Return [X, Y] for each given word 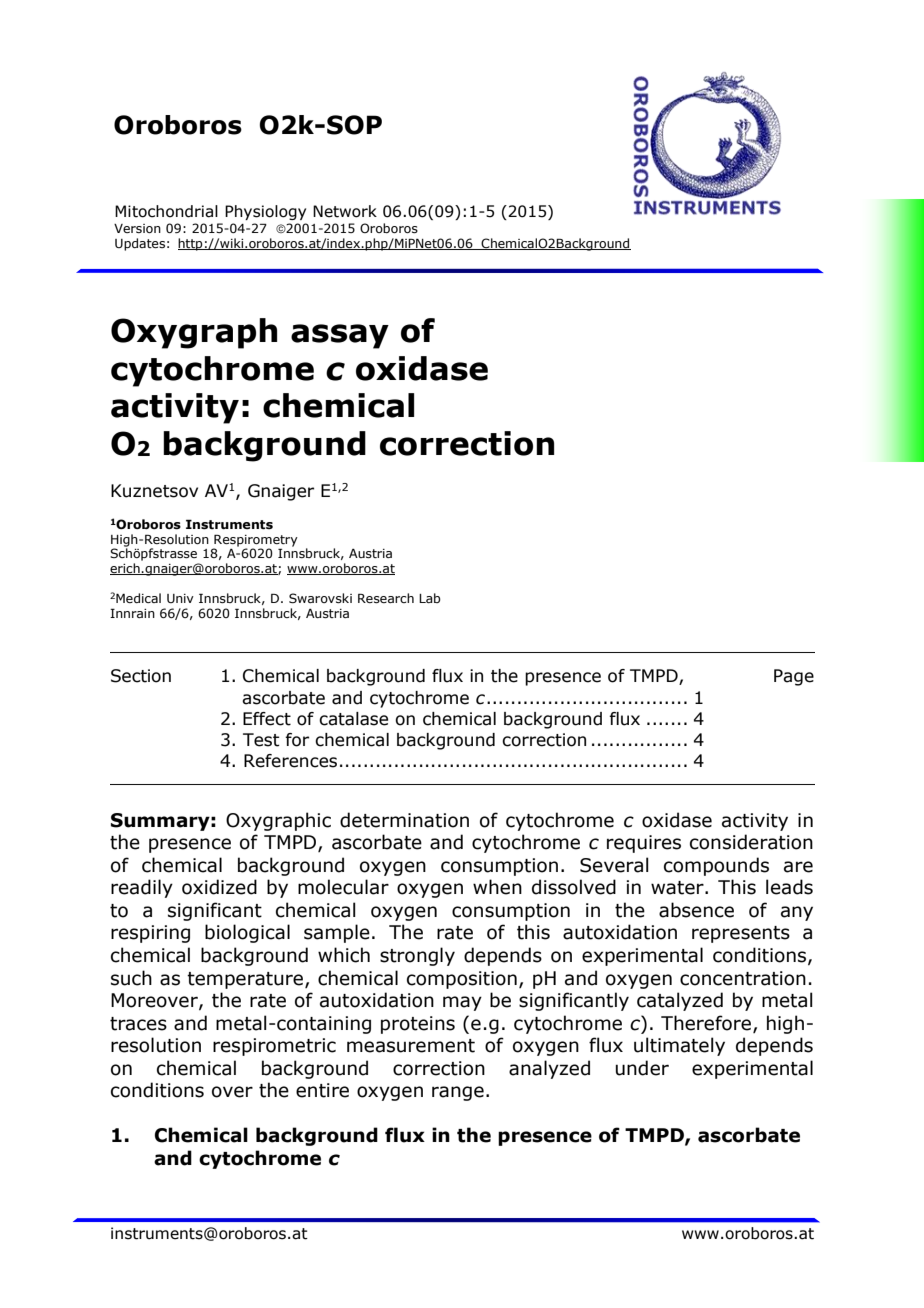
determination [404, 820]
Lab [430, 598]
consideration [751, 842]
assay [340, 336]
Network [345, 211]
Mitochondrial [166, 211]
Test [261, 740]
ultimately [679, 1046]
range [458, 1093]
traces [138, 1024]
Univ [180, 598]
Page [794, 677]
